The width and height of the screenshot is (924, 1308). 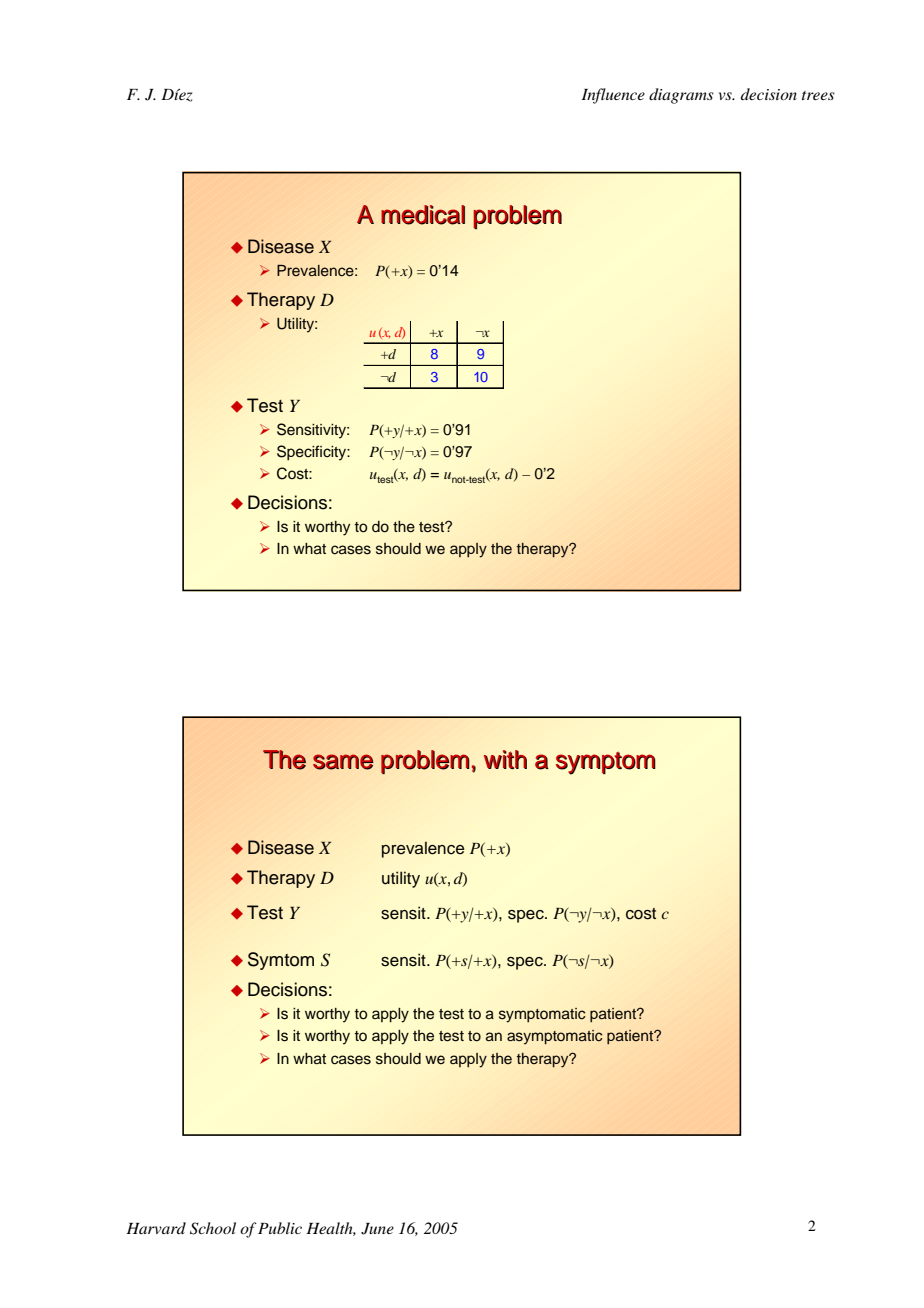 I want to click on Influence, so click(x=613, y=96).
